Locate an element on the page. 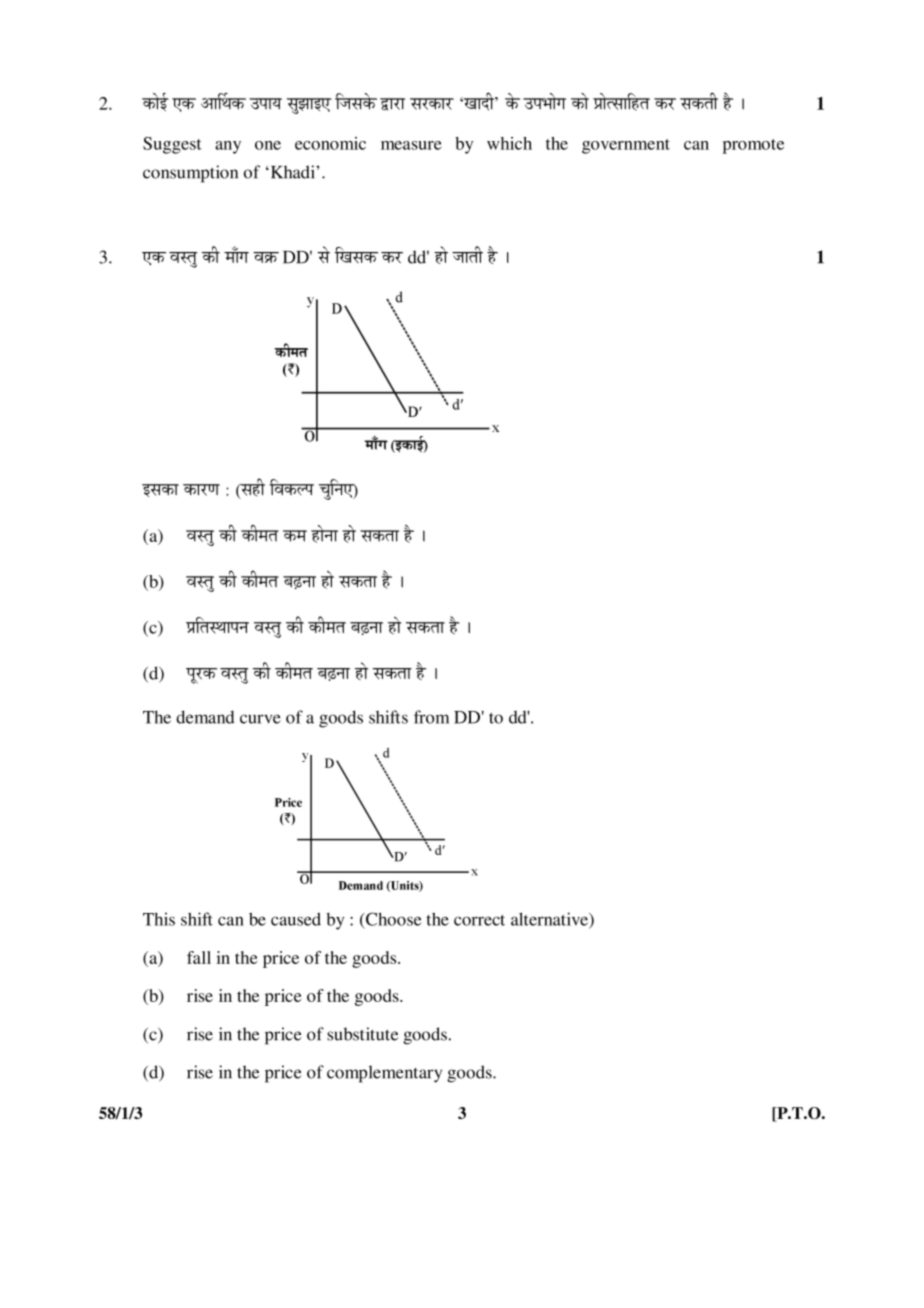 Image resolution: width=924 pixels, height=1308 pixels. curve is located at coordinates (260, 719).
